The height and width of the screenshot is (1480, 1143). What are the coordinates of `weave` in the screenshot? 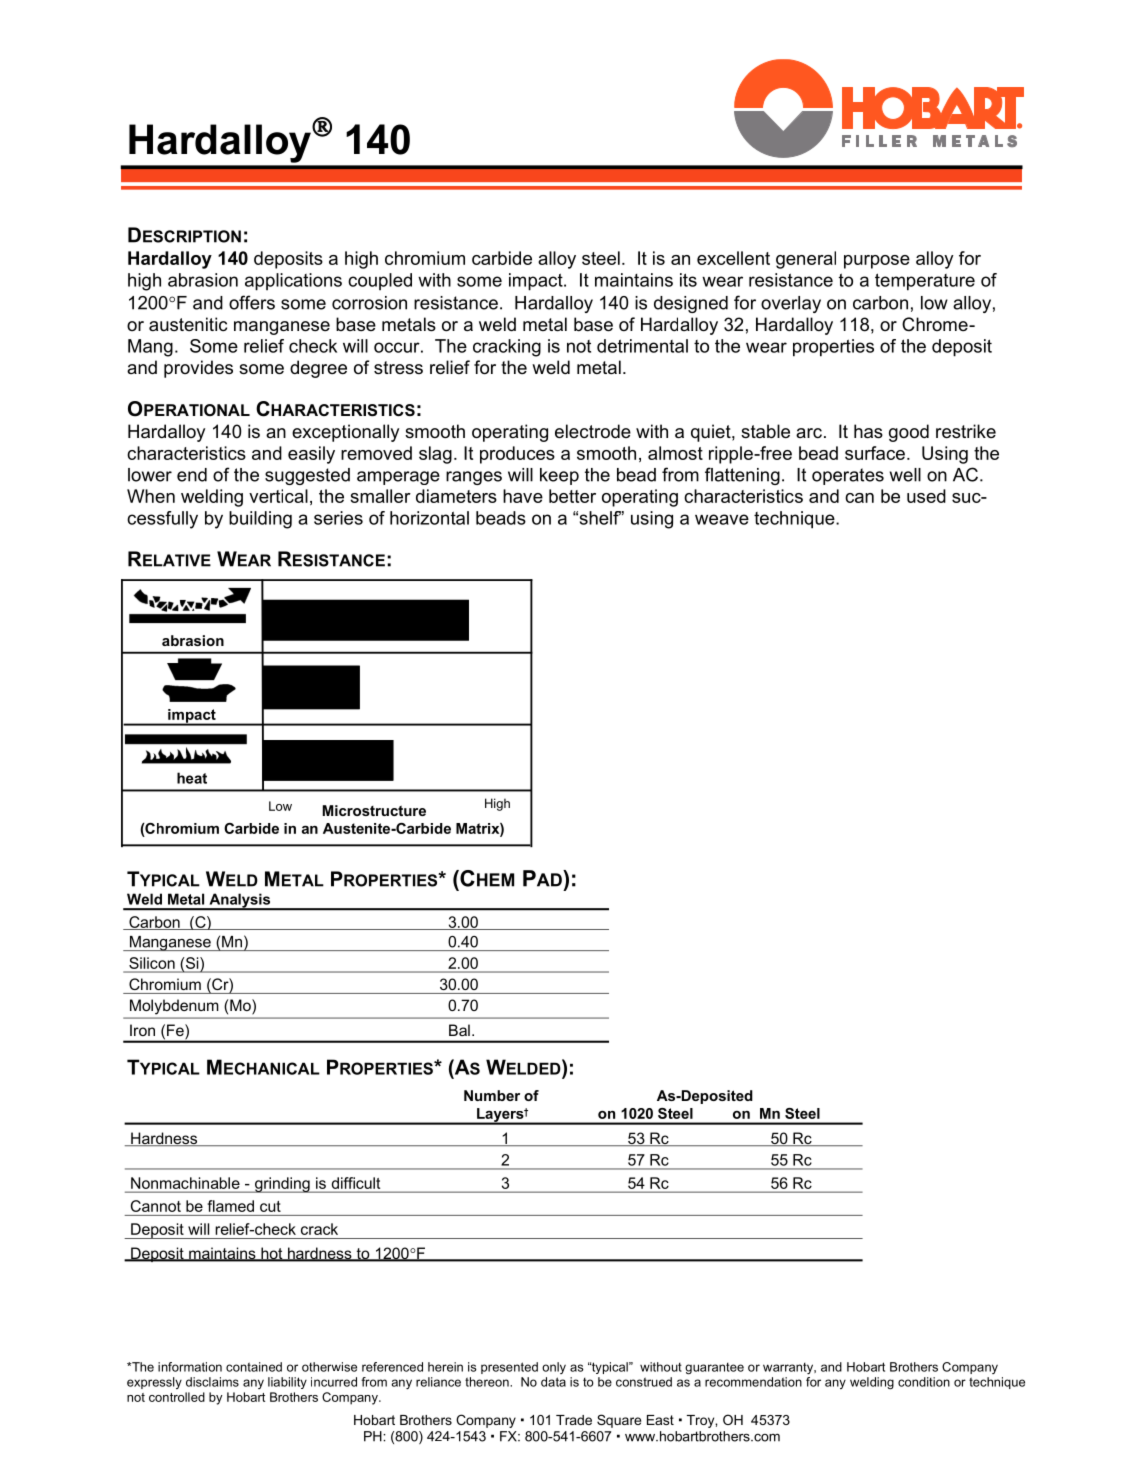 It's located at (722, 519).
